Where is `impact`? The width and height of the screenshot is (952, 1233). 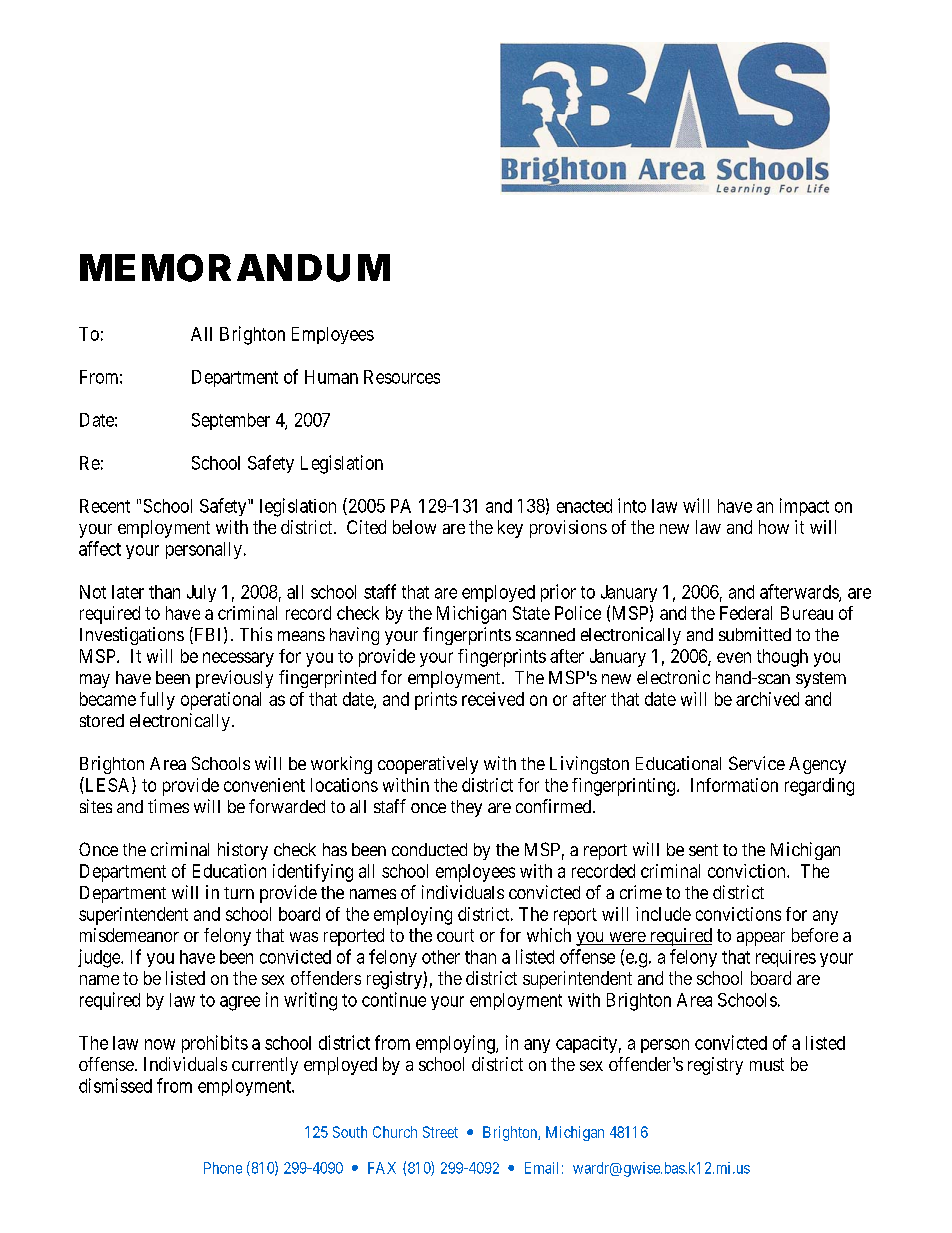 impact is located at coordinates (804, 507).
